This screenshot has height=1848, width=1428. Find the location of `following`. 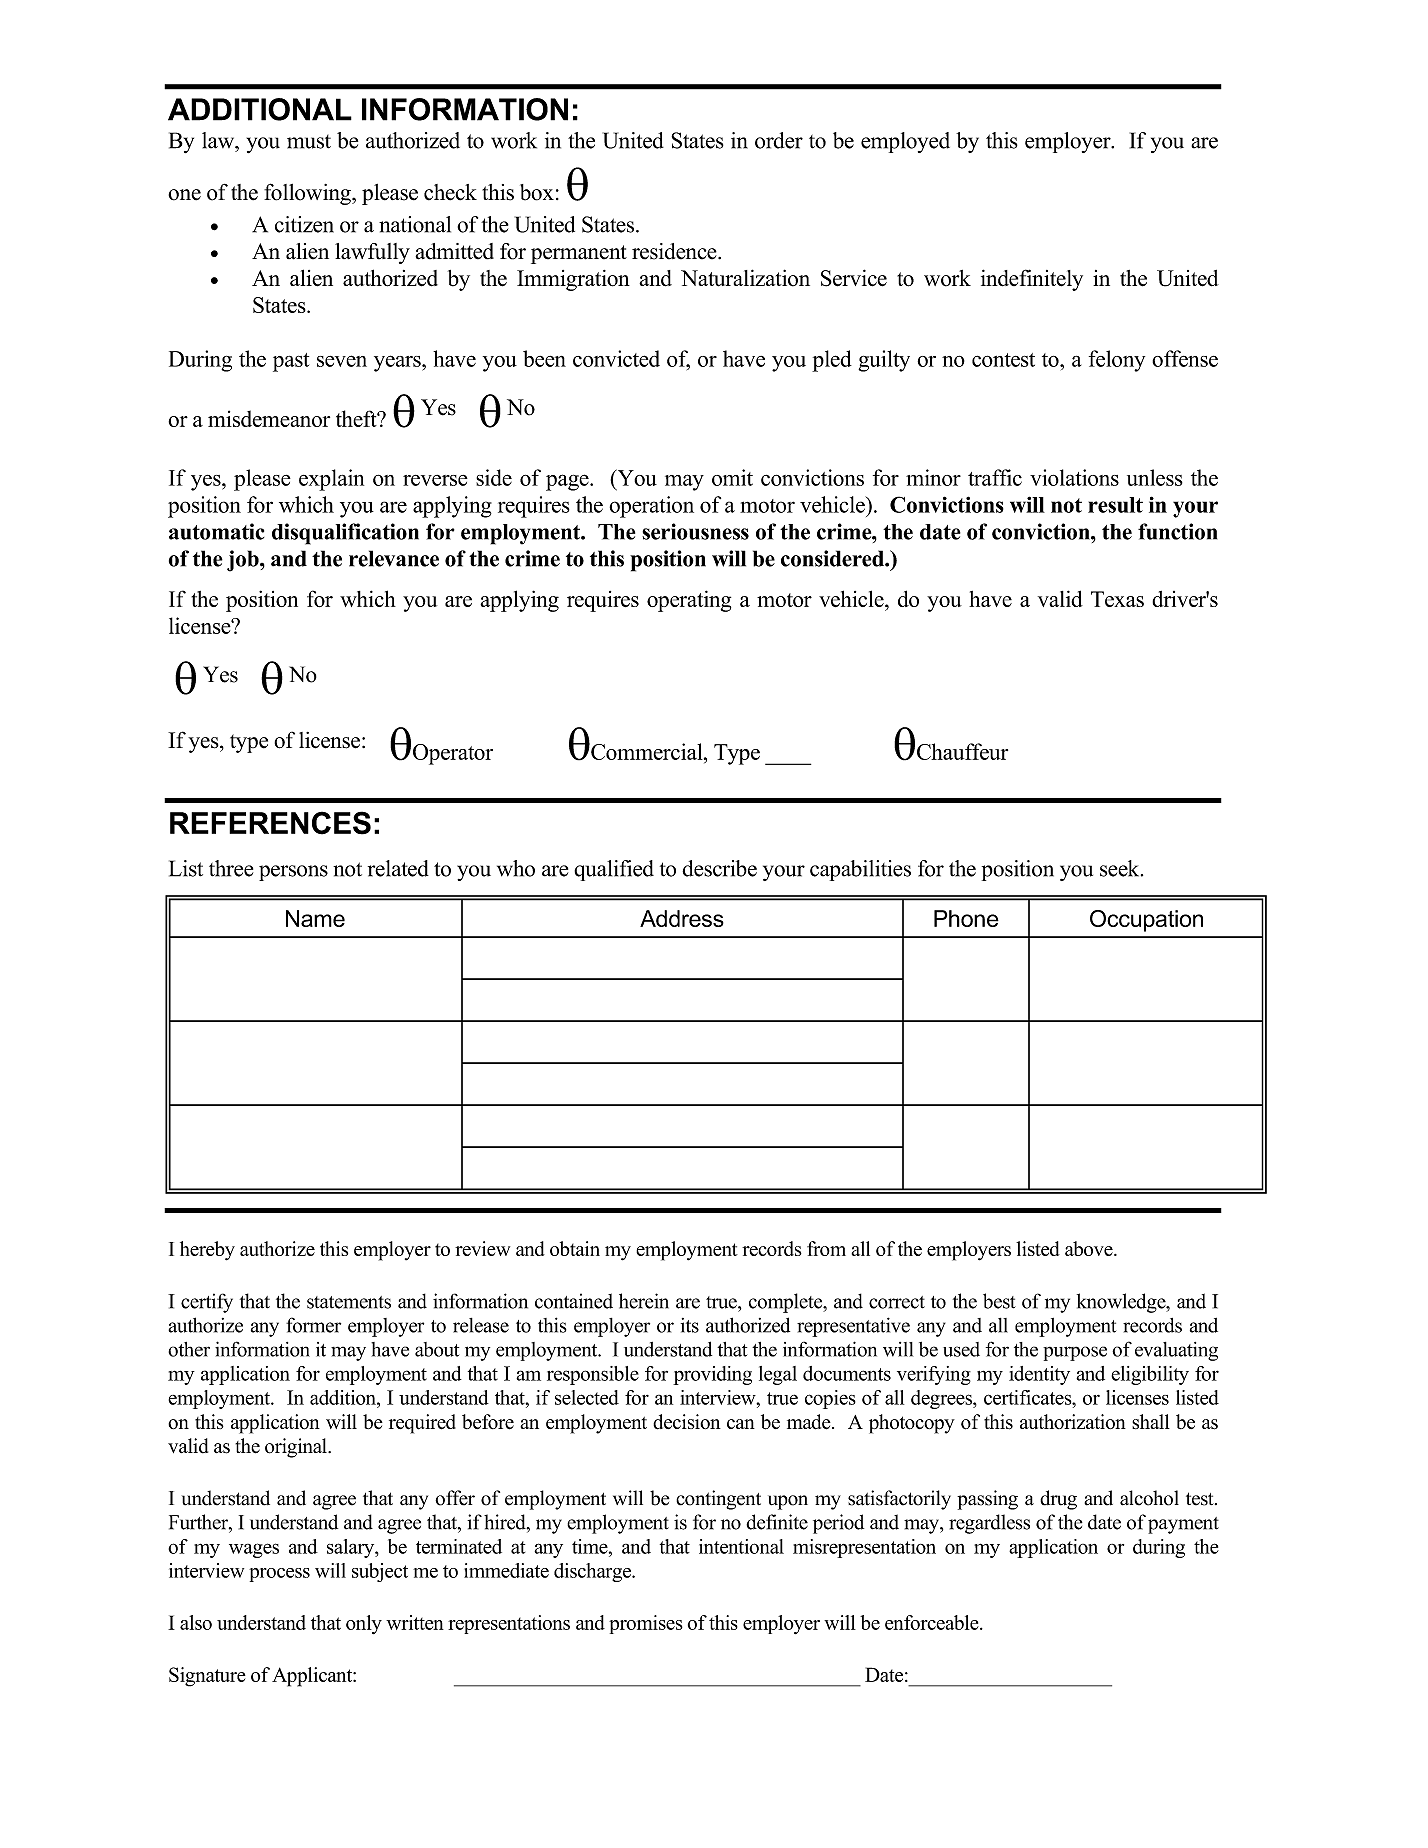

following is located at coordinates (308, 194).
